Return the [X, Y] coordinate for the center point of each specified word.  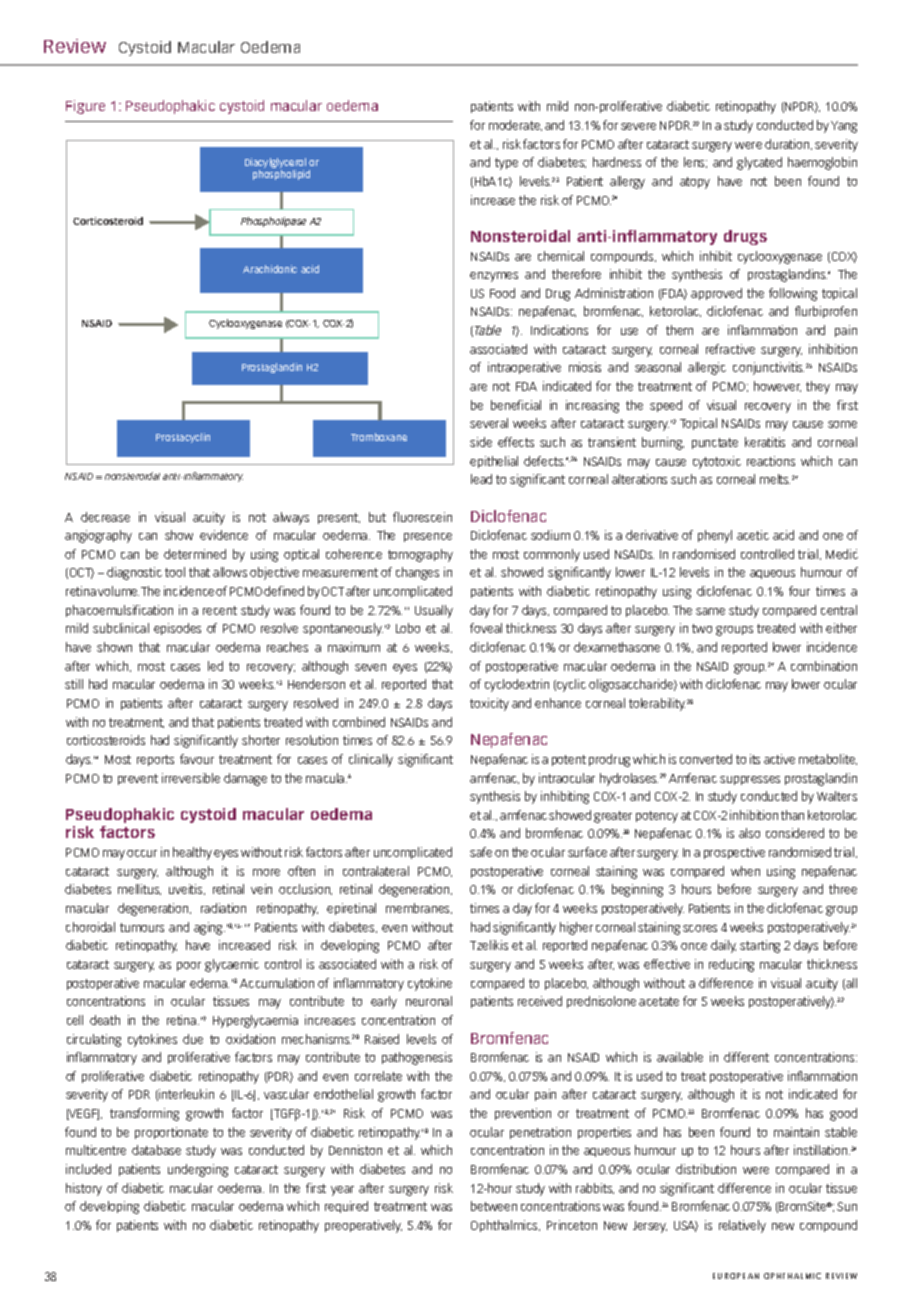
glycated [759, 163]
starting [760, 946]
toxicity [489, 704]
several [489, 423]
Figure [85, 107]
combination [824, 666]
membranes [419, 908]
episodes [177, 629]
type [506, 164]
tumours [142, 927]
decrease [105, 517]
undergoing [198, 1170]
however [777, 386]
